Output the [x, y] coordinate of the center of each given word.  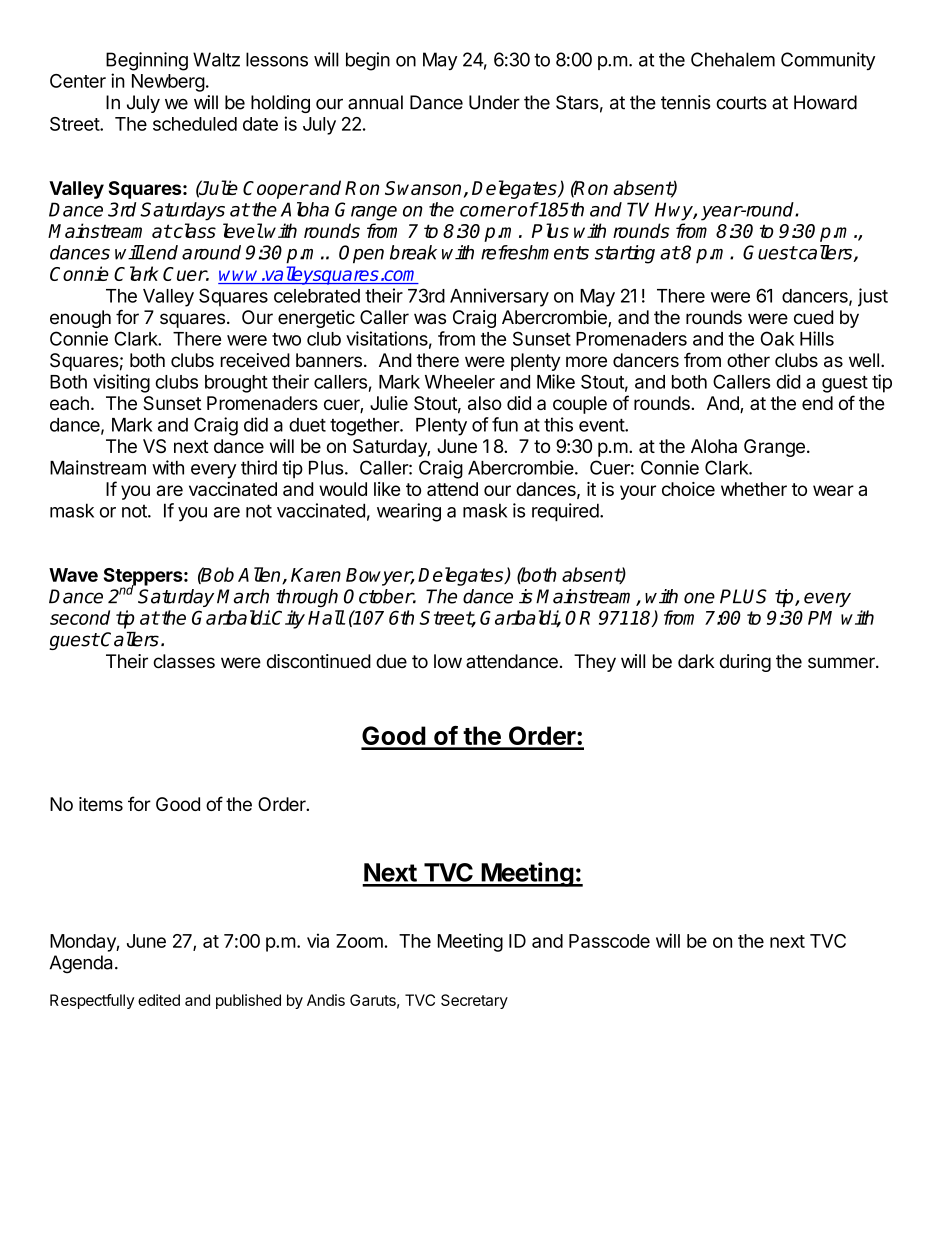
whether [754, 489]
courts [741, 103]
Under [494, 102]
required [565, 512]
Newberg [168, 83]
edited [159, 1000]
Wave [73, 575]
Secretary [474, 1001]
